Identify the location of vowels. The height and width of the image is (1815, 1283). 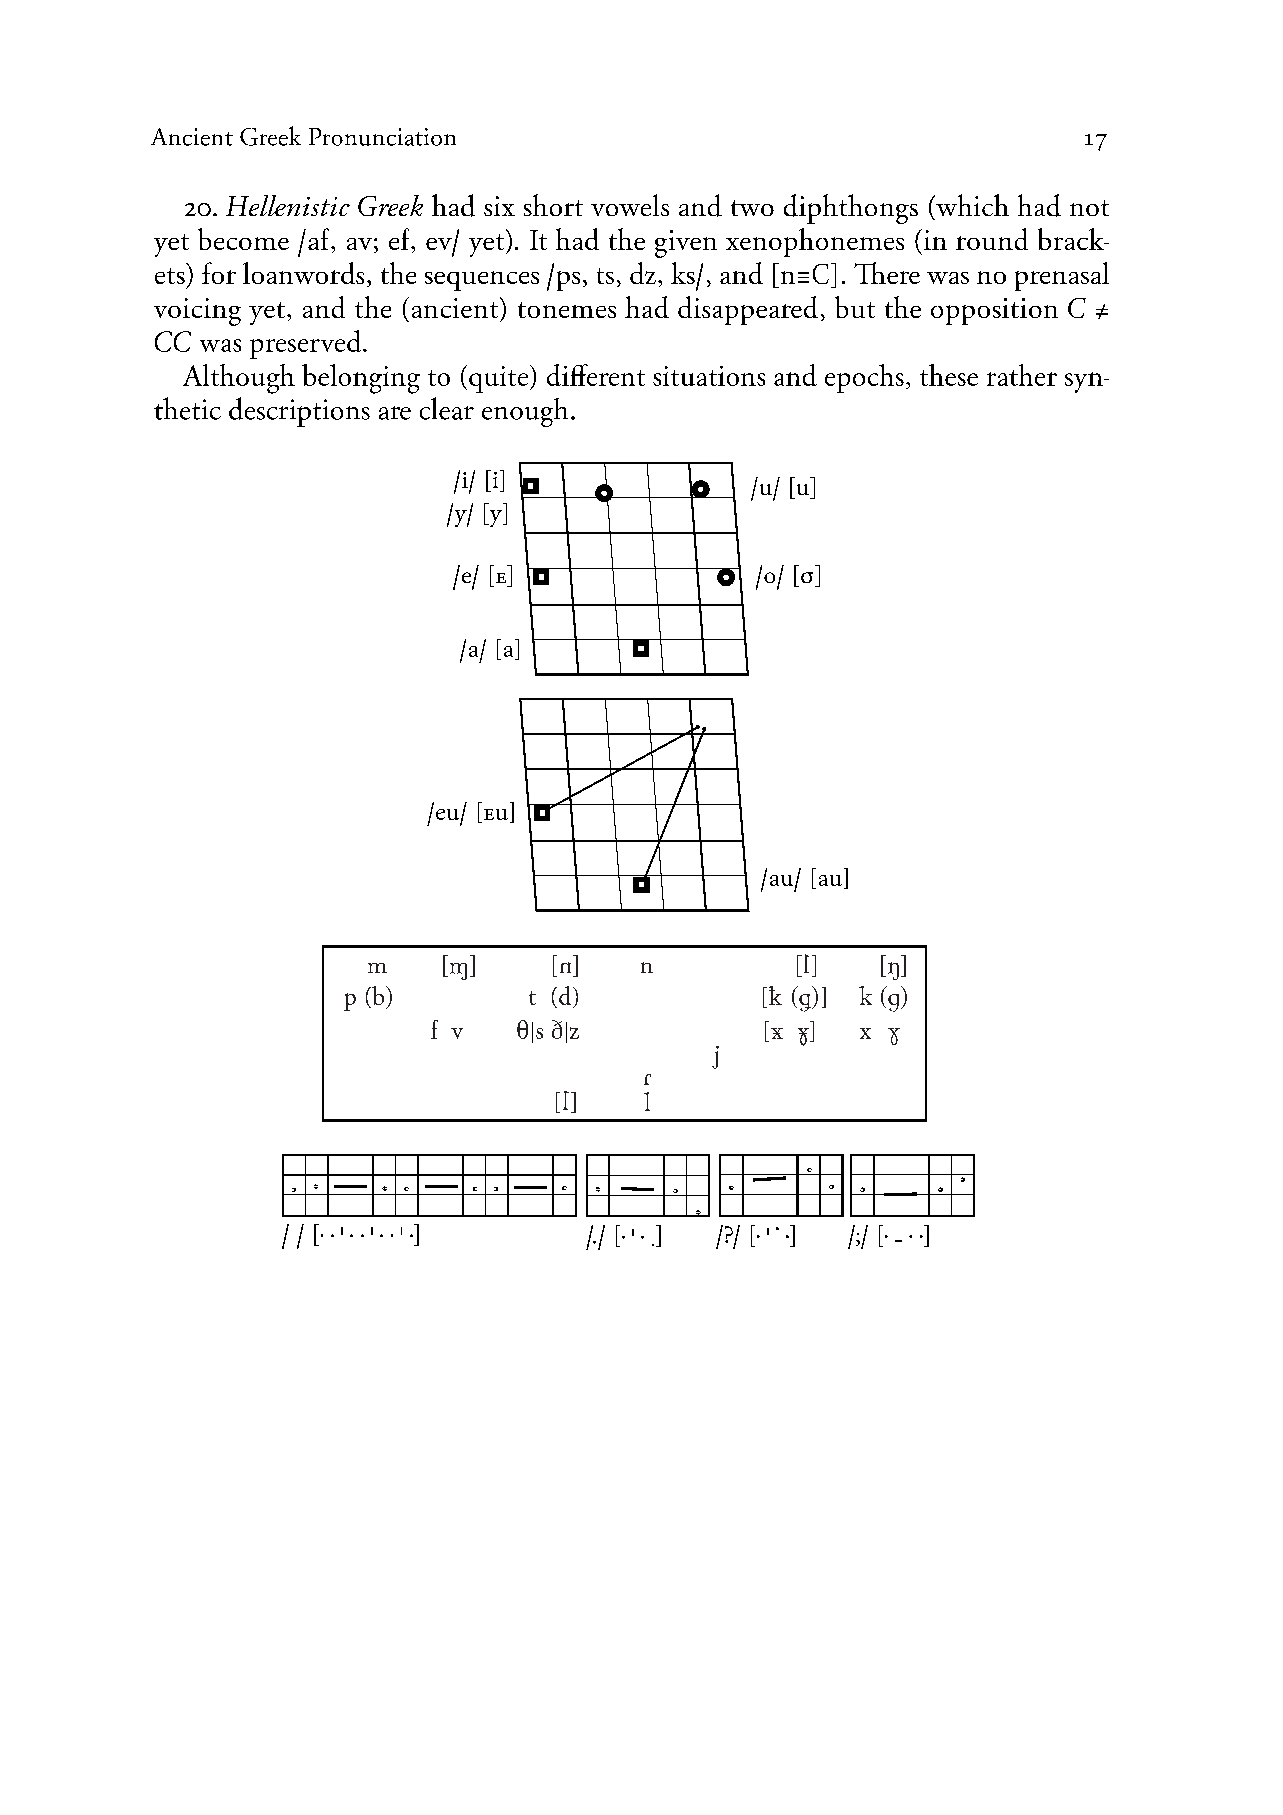
(630, 205).
